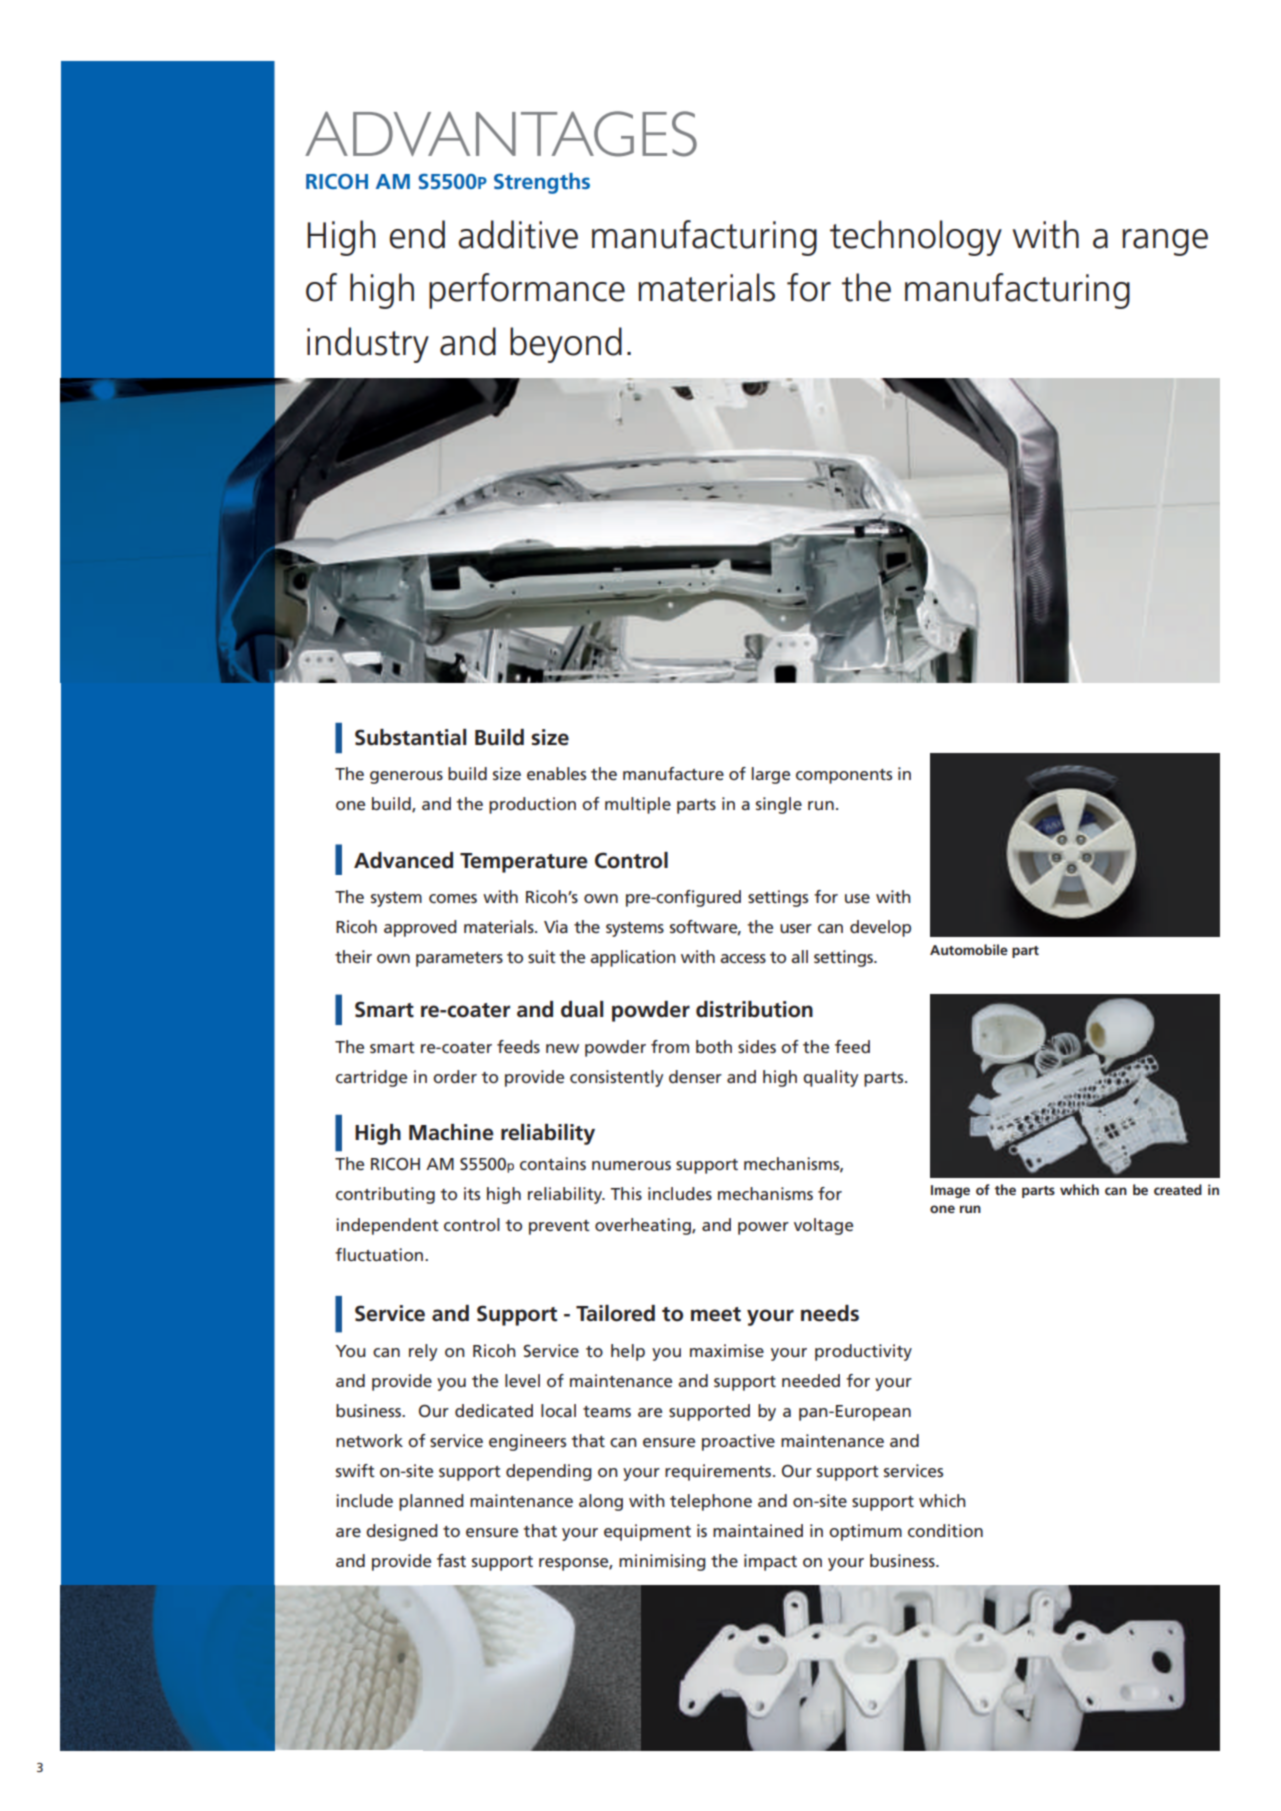 The width and height of the image is (1281, 1811). Describe the element at coordinates (431, 1502) in the image. I see `planned` at that location.
